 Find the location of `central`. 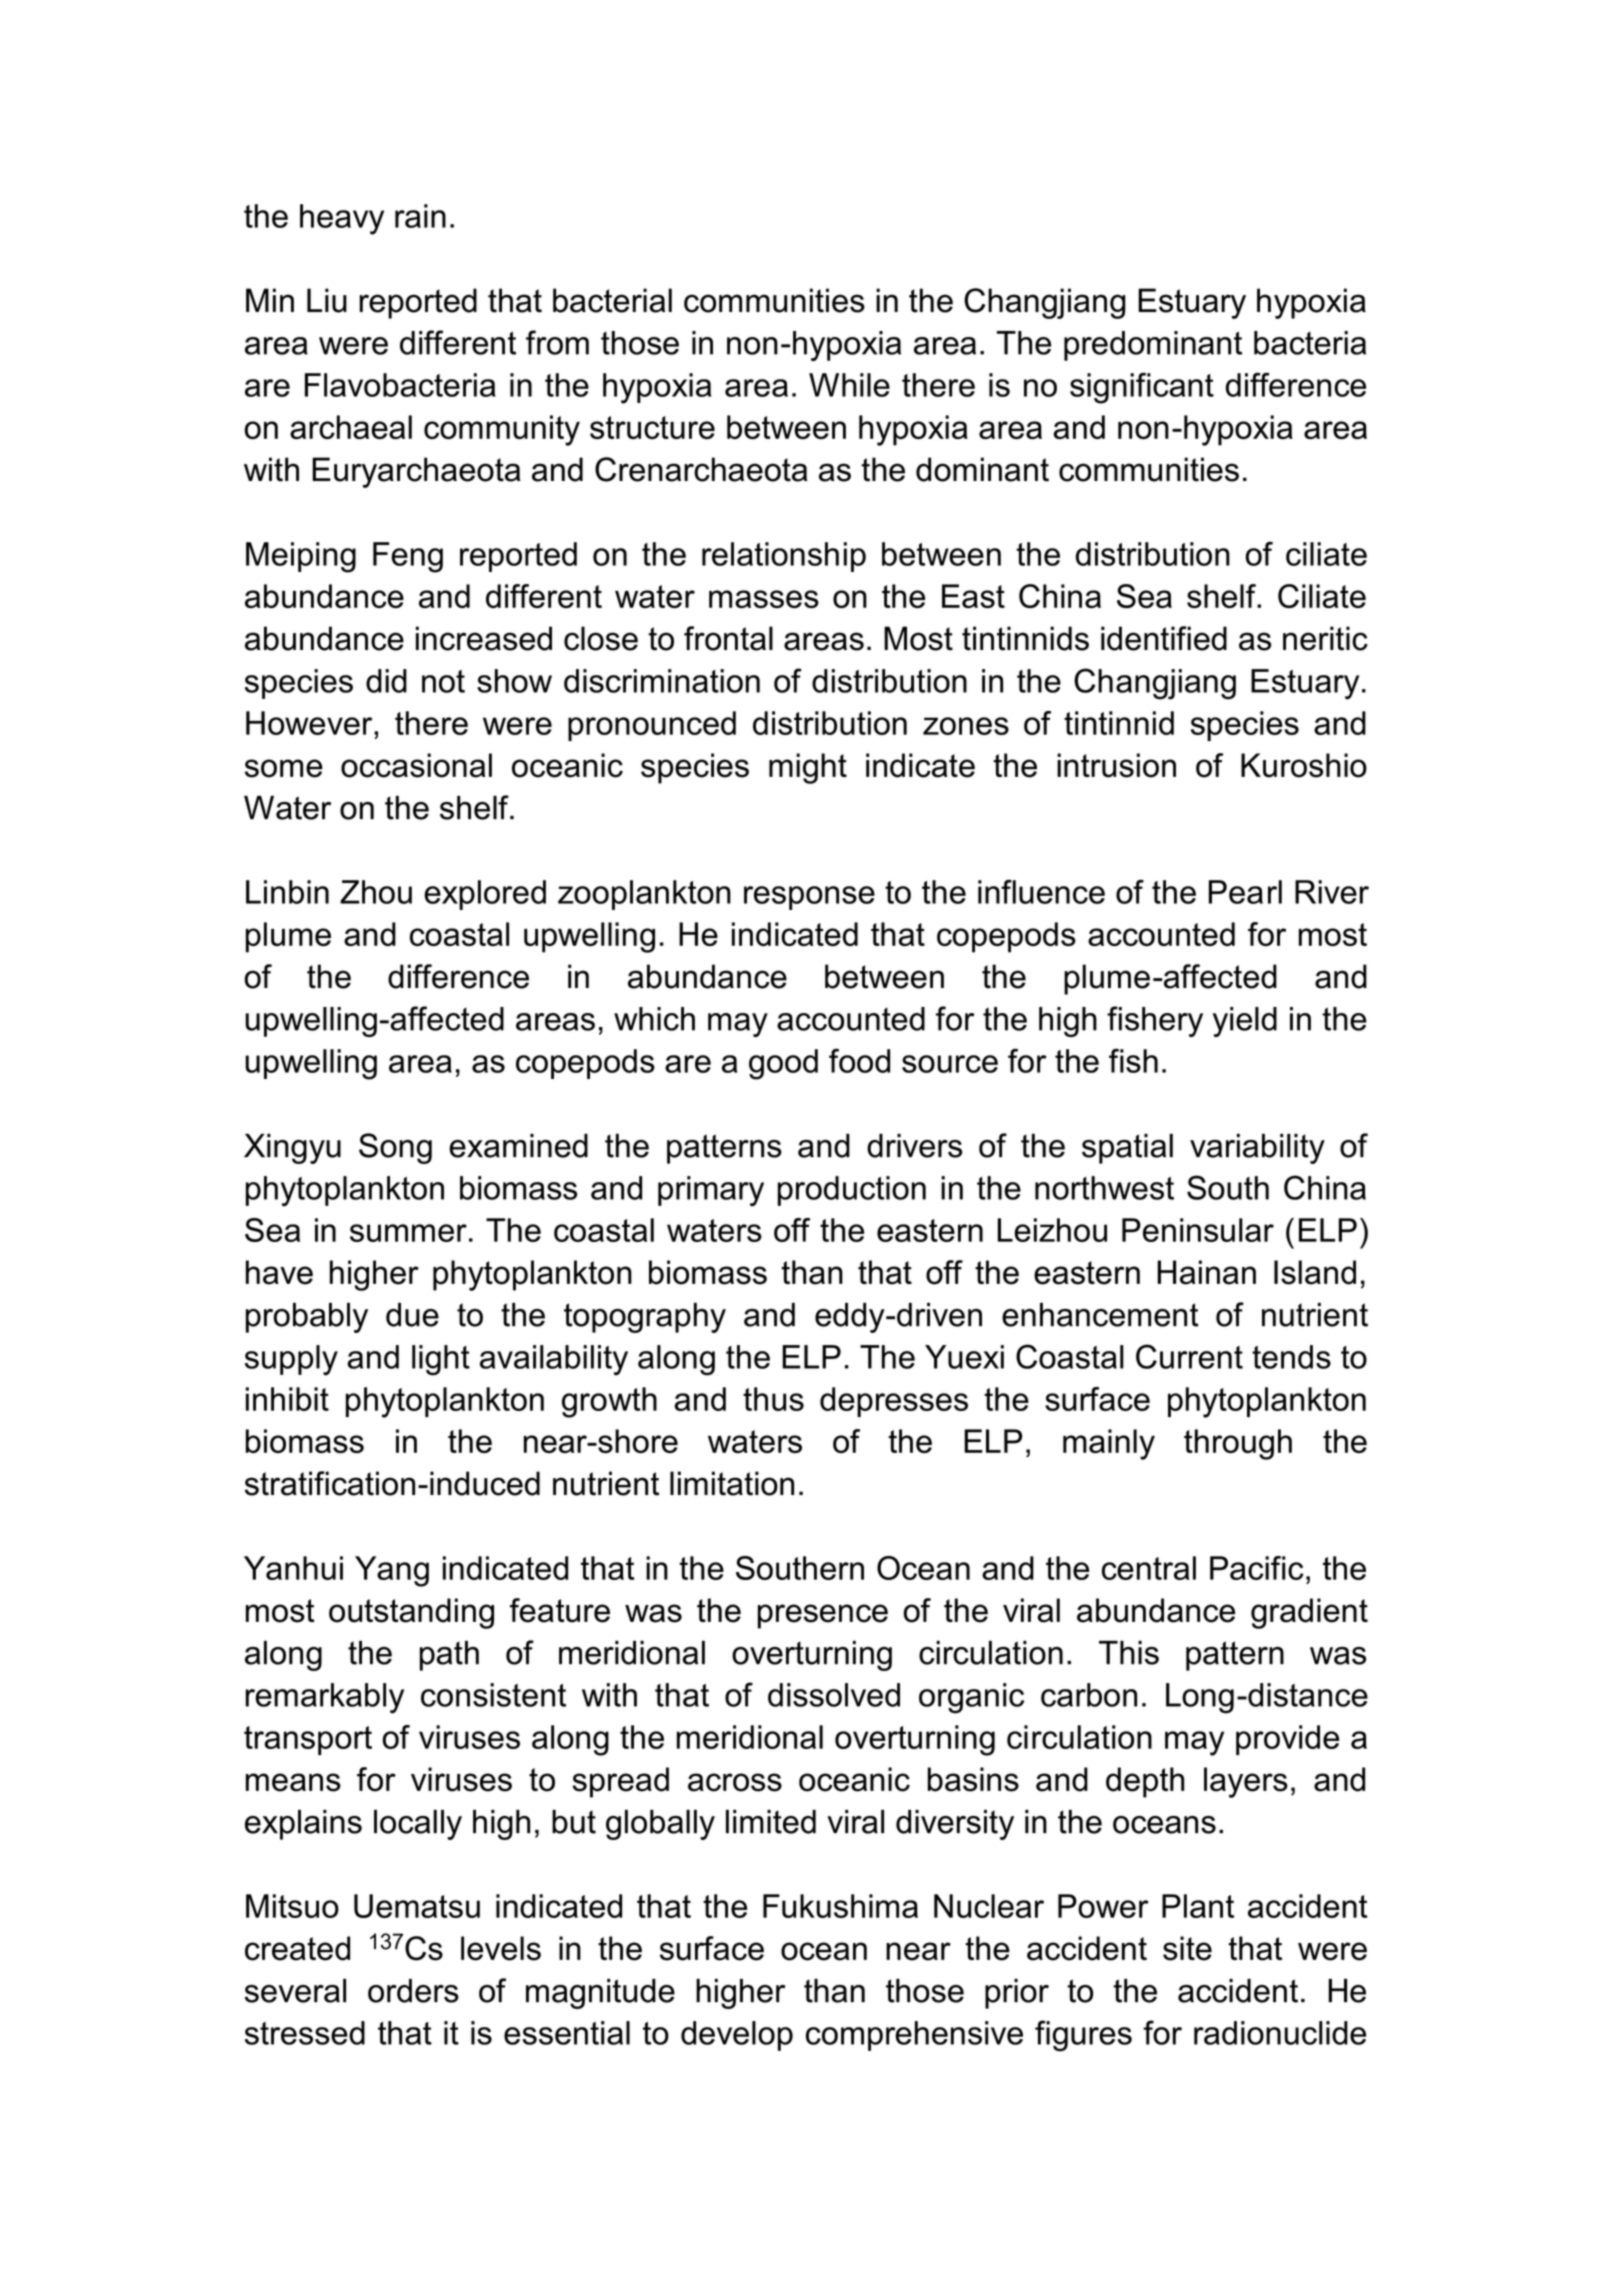

central is located at coordinates (1149, 1568).
